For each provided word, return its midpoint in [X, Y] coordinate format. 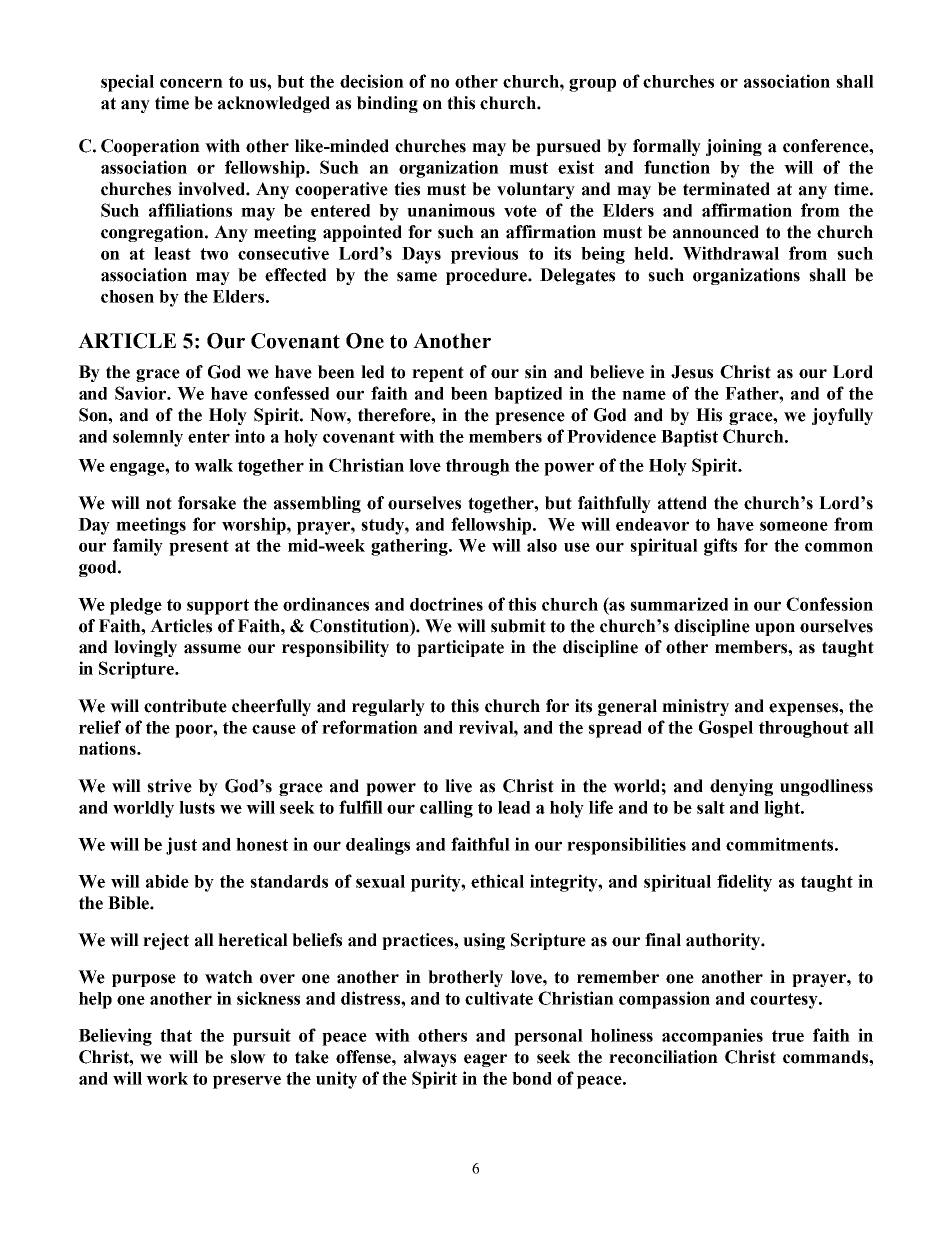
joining [734, 147]
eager [485, 1060]
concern [191, 83]
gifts [720, 547]
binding [387, 104]
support [218, 607]
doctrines [446, 604]
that [176, 1035]
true [788, 1036]
